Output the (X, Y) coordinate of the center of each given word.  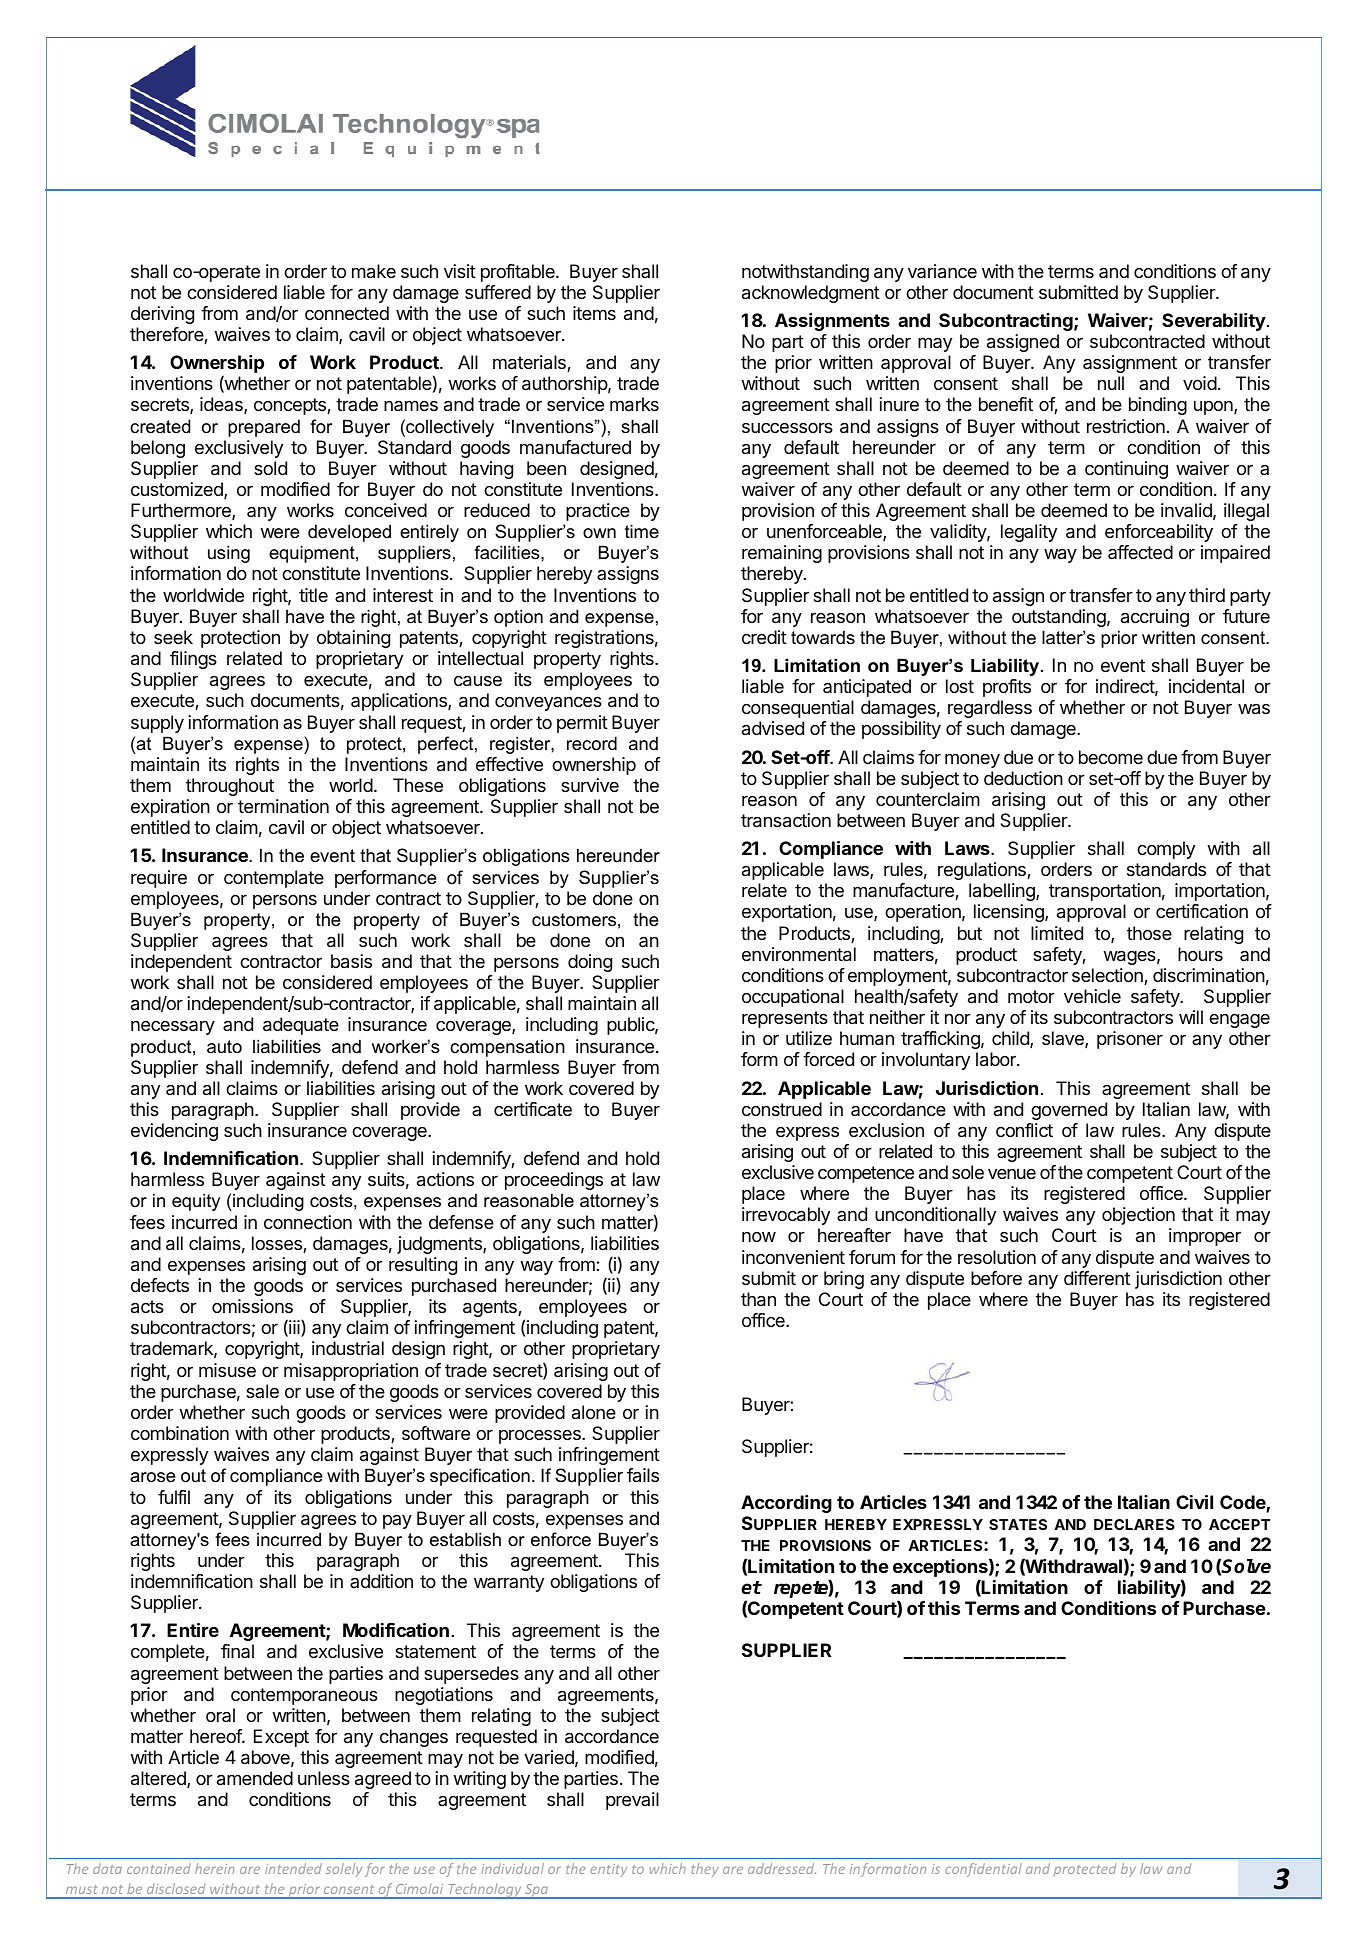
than (758, 1299)
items (594, 313)
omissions (252, 1306)
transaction (786, 820)
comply (1166, 850)
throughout (230, 787)
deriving (162, 315)
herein (215, 1868)
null (1111, 383)
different (1097, 1278)
